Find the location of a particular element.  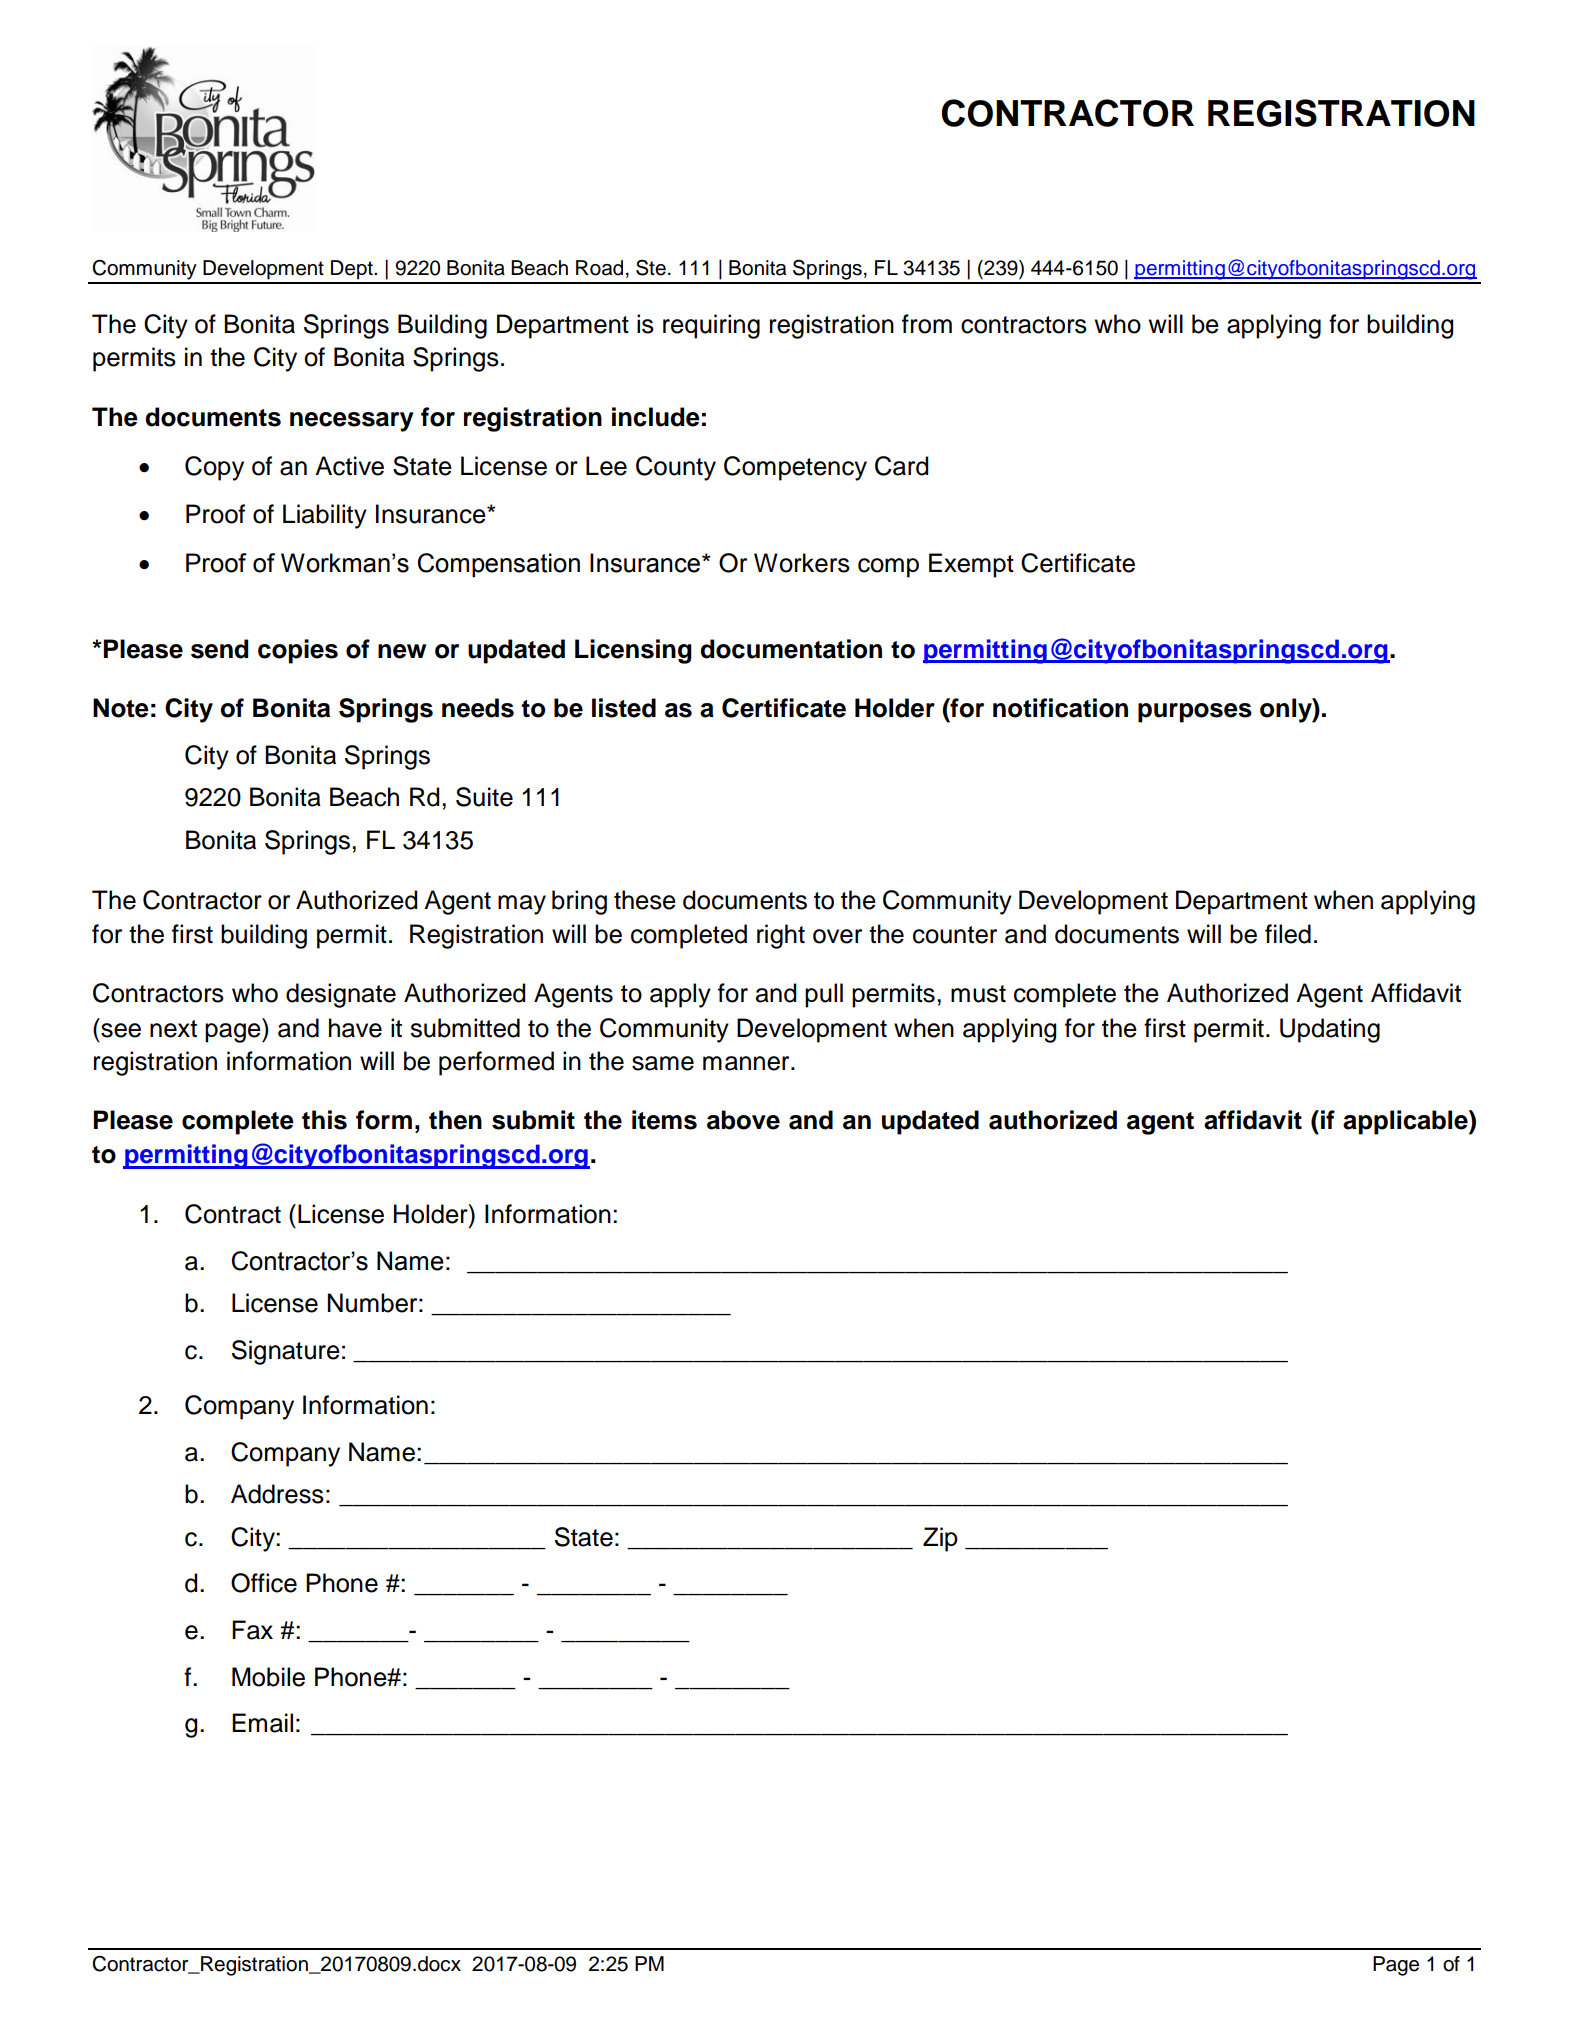

pull is located at coordinates (824, 995).
